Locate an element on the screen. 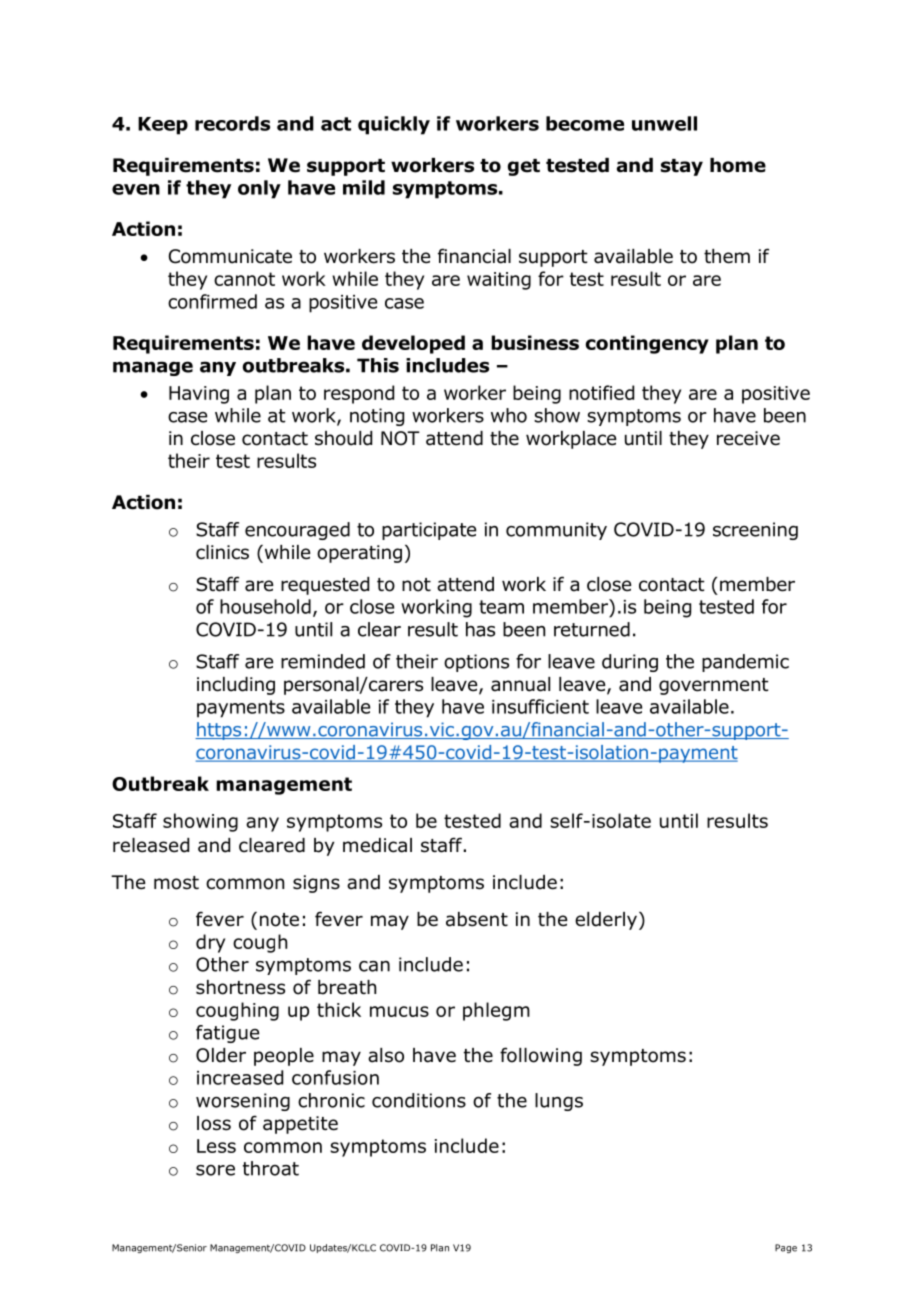  including is located at coordinates (236, 686).
